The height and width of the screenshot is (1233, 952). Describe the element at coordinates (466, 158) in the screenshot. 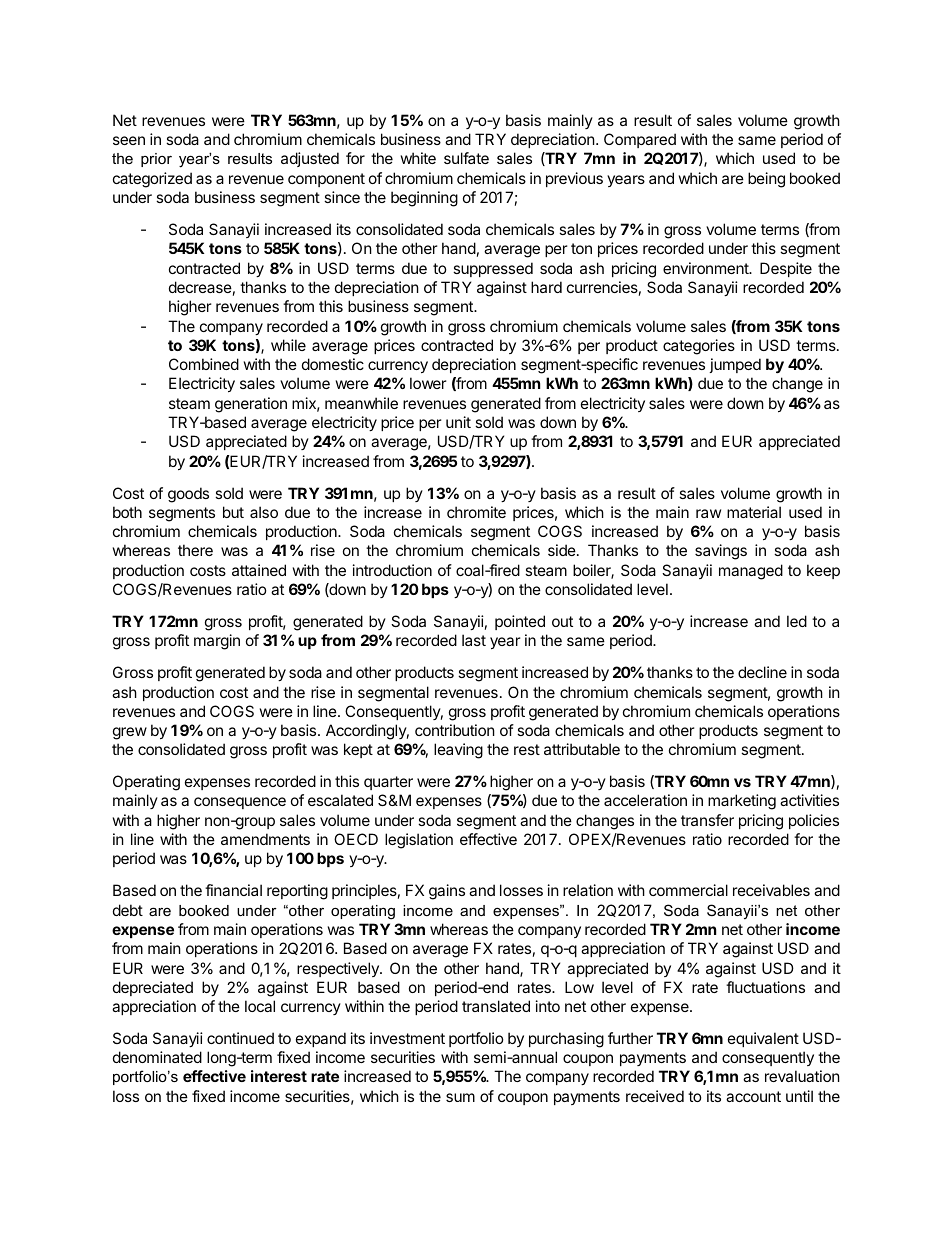

I see `sulfate` at that location.
